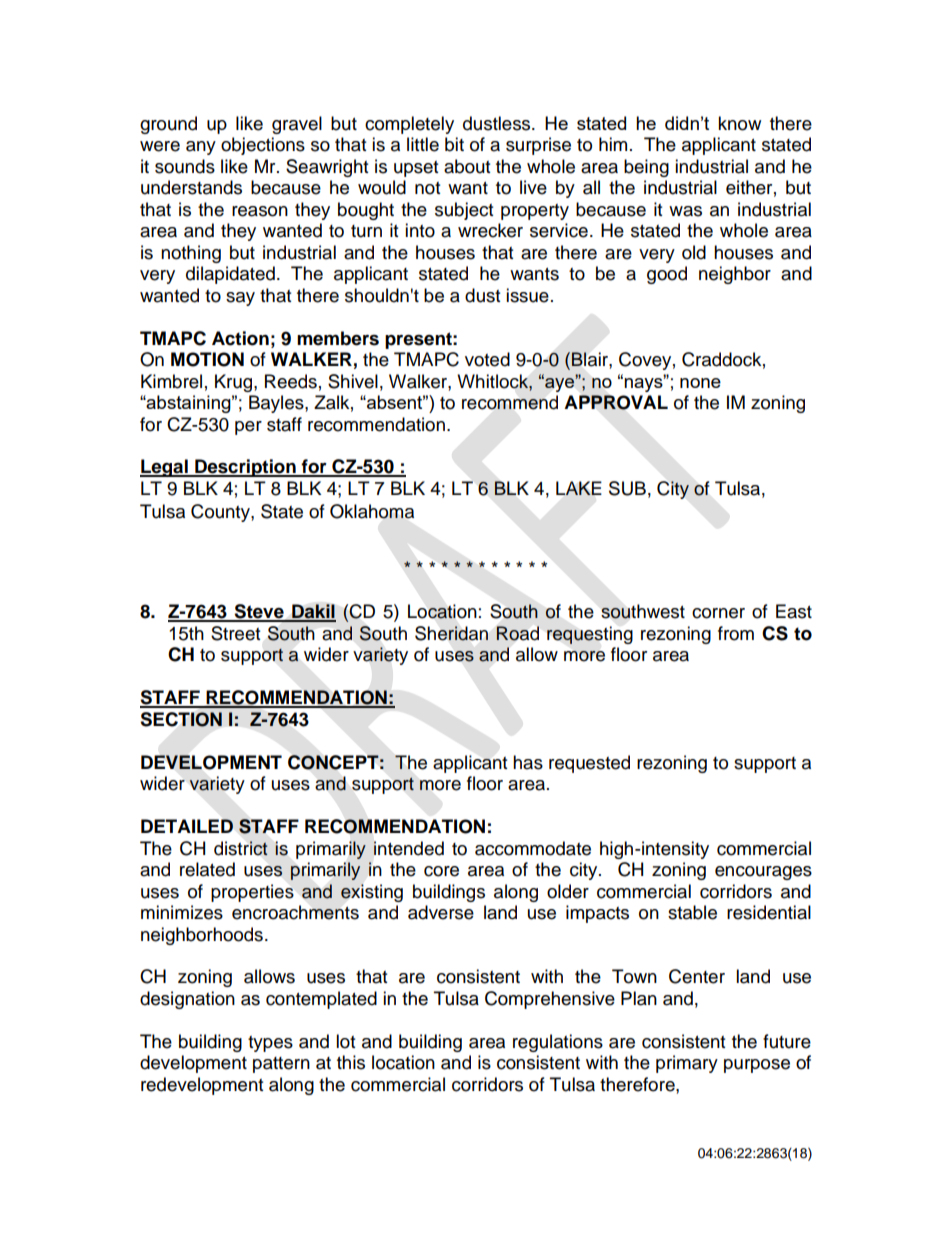 The height and width of the screenshot is (1233, 952). I want to click on primary, so click(687, 1064).
